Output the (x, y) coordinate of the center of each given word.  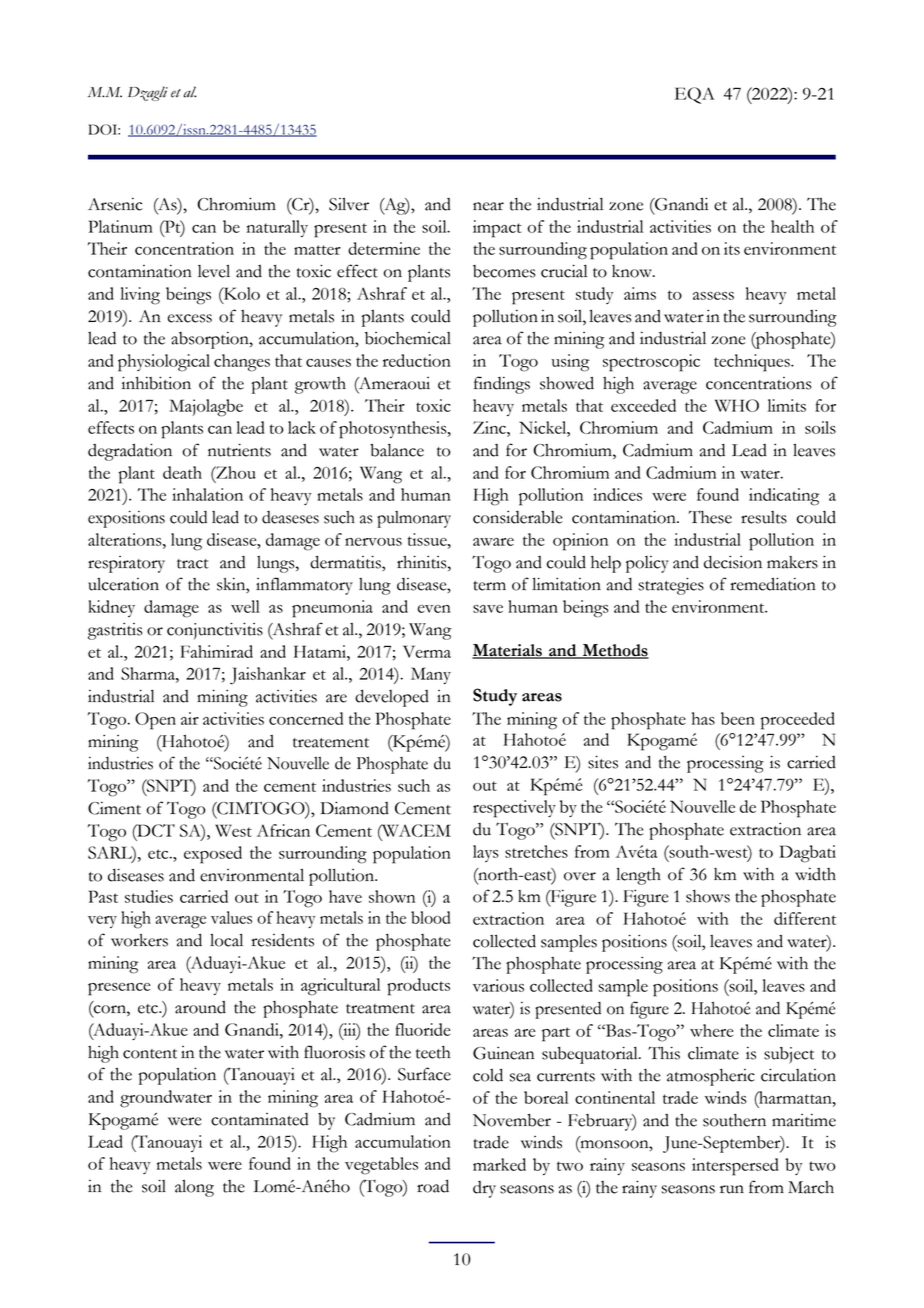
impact (497, 229)
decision (733, 562)
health (792, 226)
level (214, 271)
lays (486, 853)
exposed (213, 855)
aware (493, 542)
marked (499, 1164)
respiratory (126, 564)
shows (708, 896)
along (194, 1188)
